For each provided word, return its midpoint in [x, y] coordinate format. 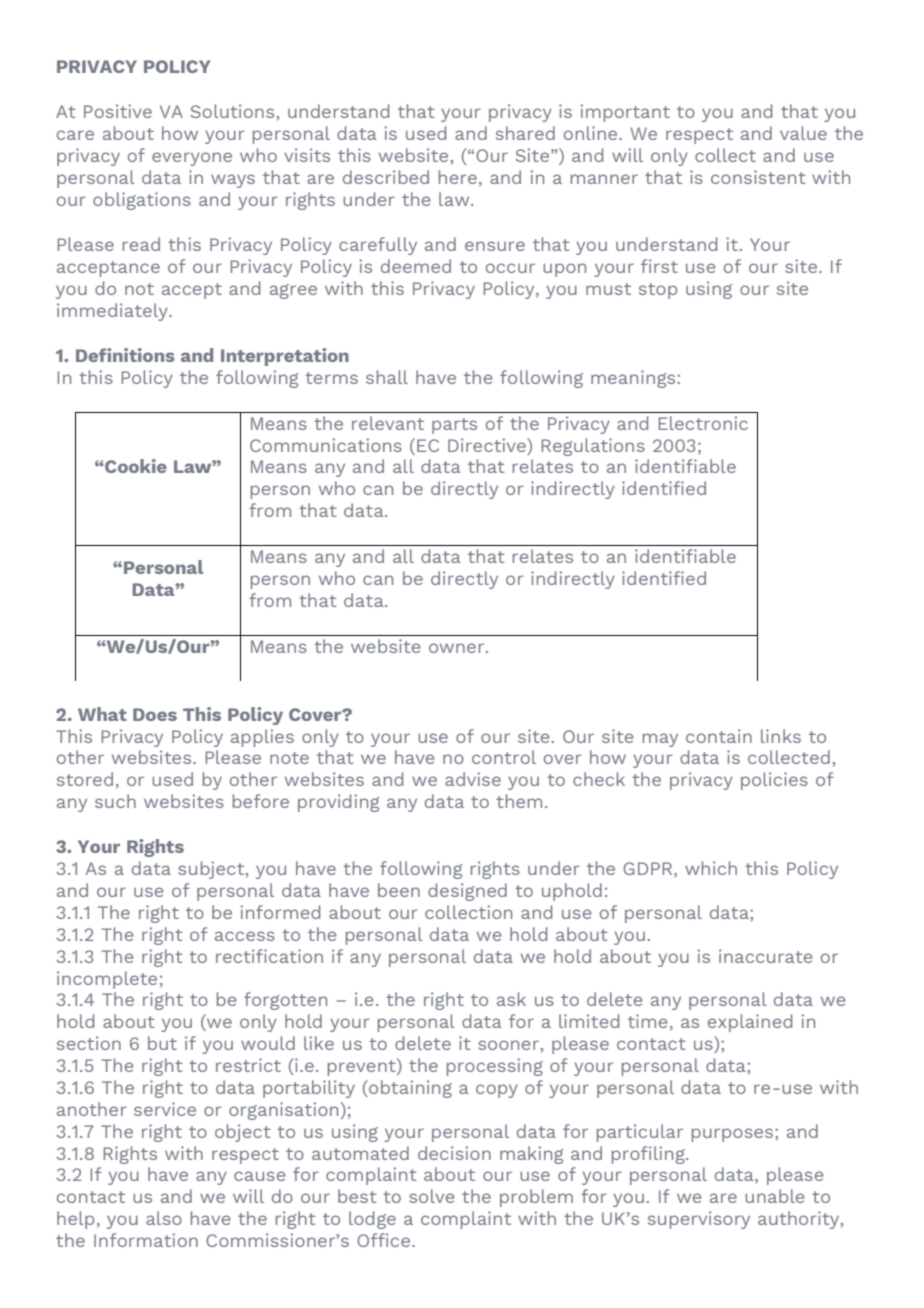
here [458, 177]
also [164, 1218]
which [711, 868]
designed [467, 892]
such [115, 801]
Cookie [135, 466]
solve [431, 1196]
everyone [192, 159]
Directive [488, 445]
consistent [758, 177]
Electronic [703, 423]
